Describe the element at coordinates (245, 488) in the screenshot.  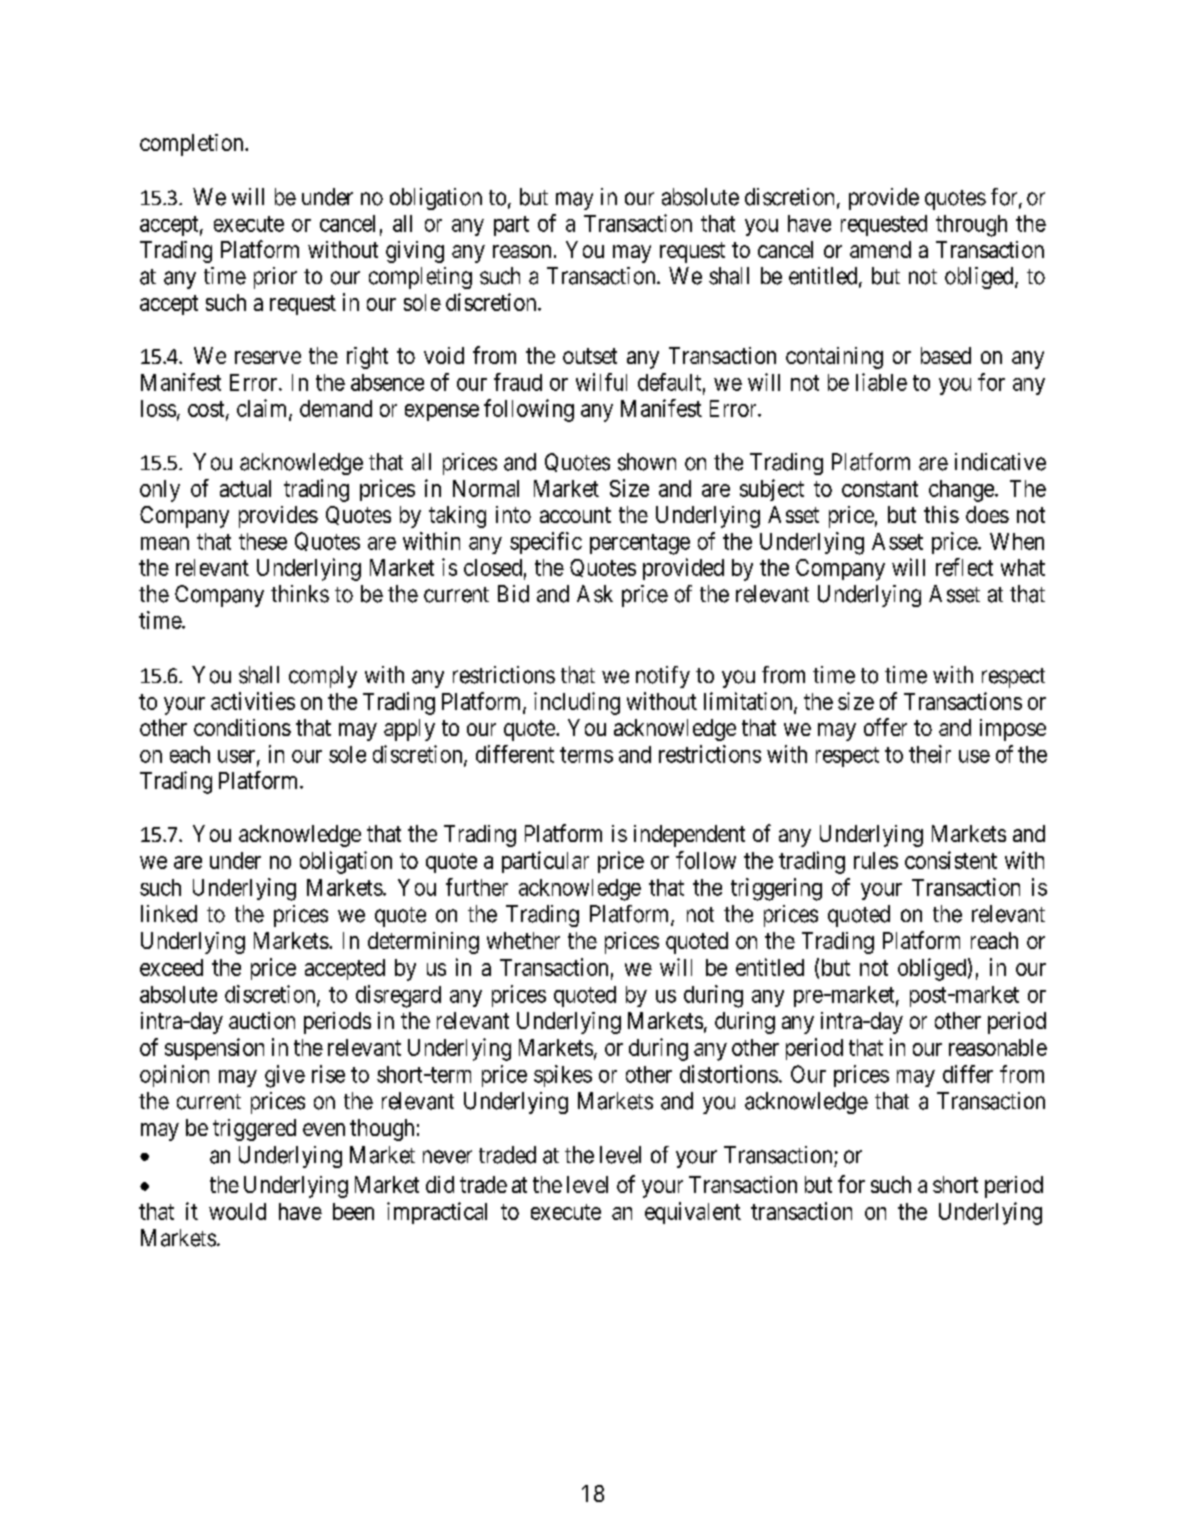
I see `actual` at that location.
